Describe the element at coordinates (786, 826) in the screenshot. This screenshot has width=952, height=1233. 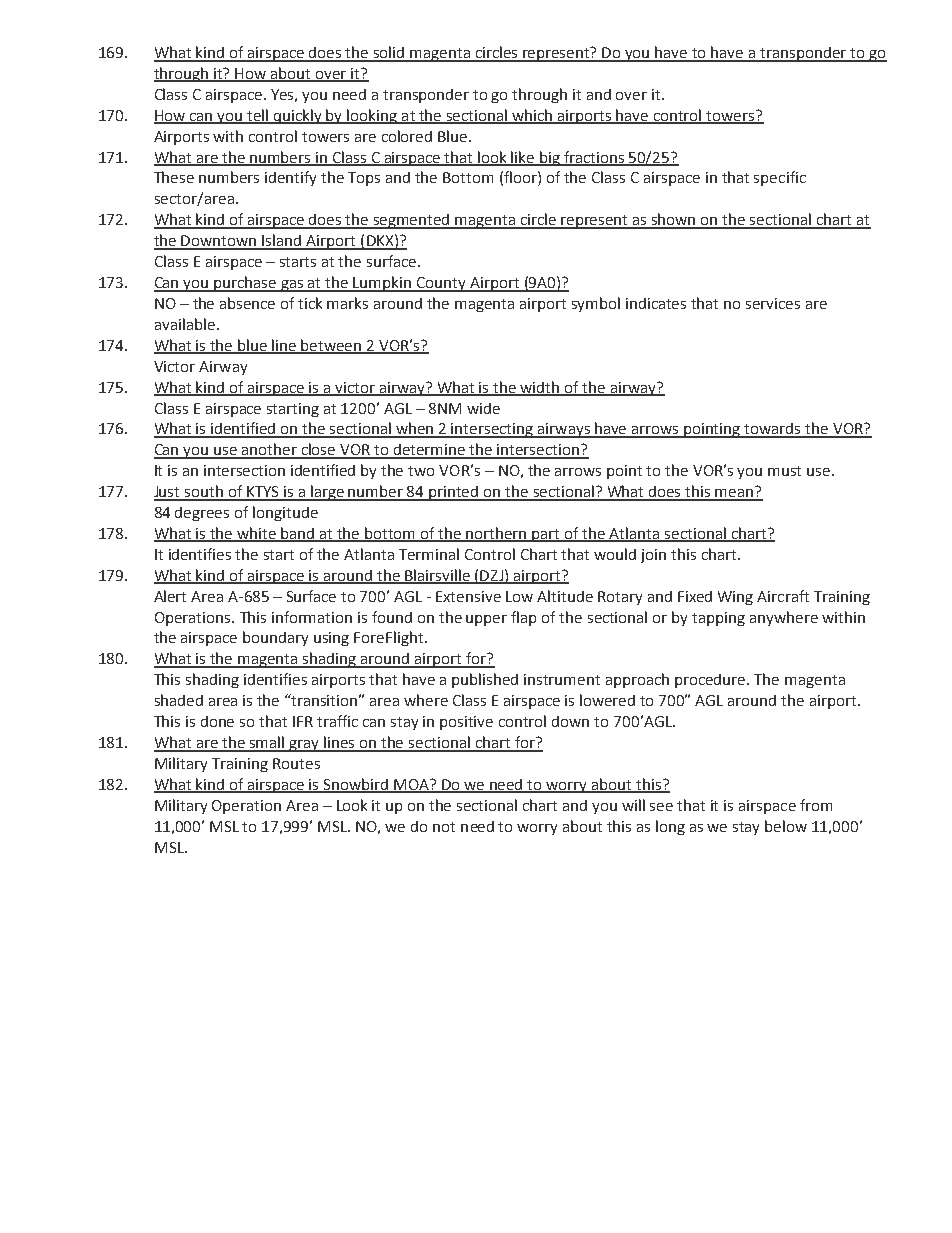
I see `below` at that location.
